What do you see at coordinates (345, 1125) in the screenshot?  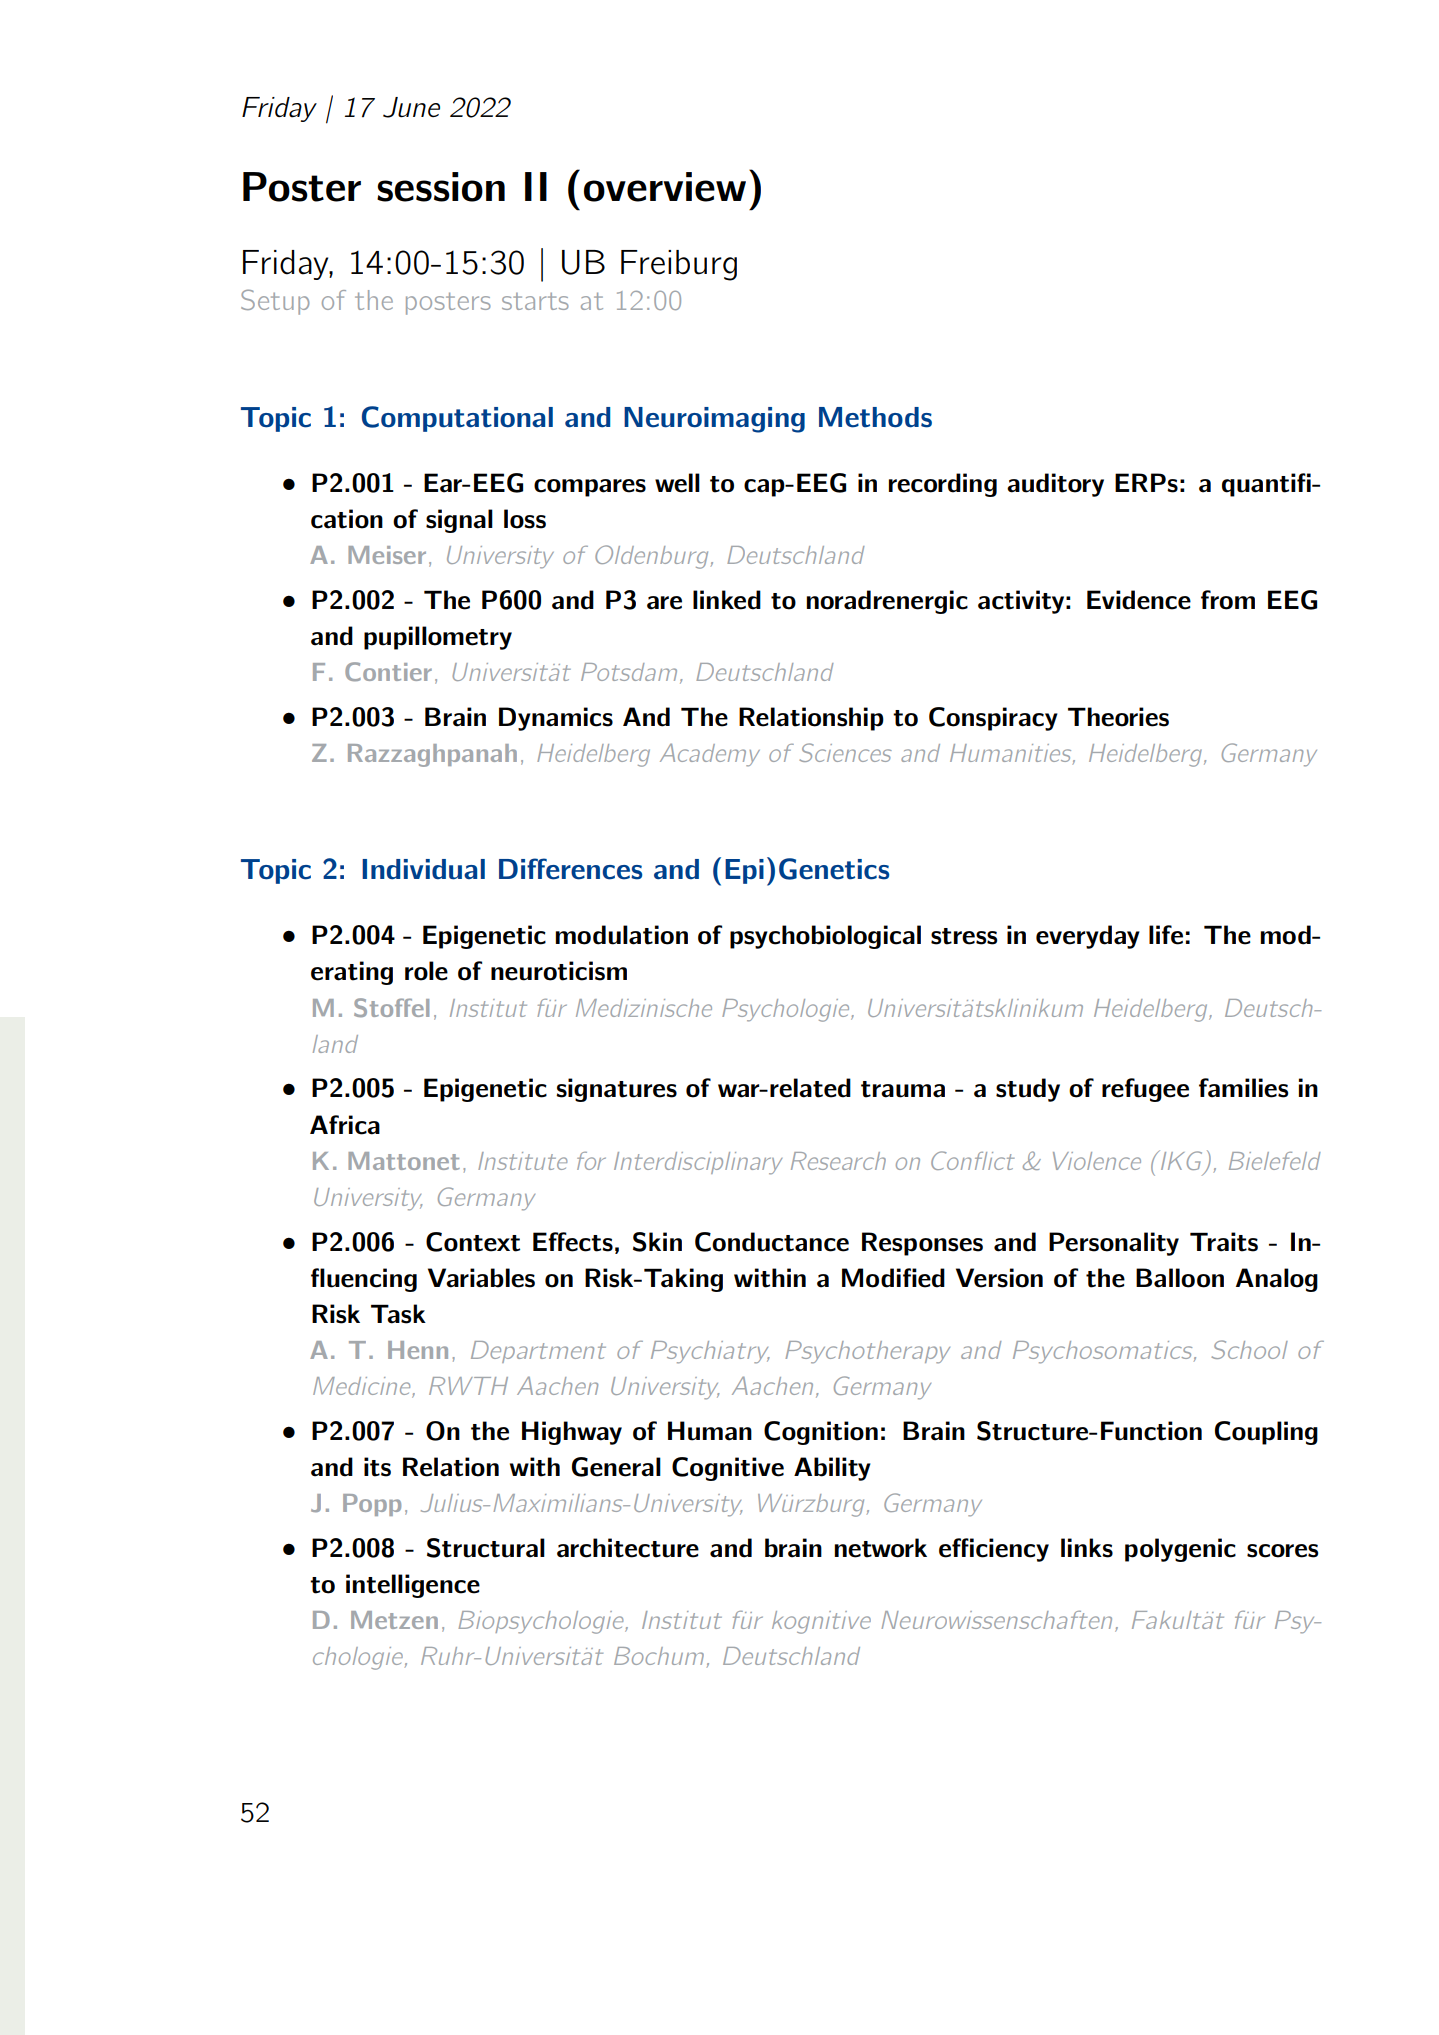 I see `Africa` at bounding box center [345, 1125].
